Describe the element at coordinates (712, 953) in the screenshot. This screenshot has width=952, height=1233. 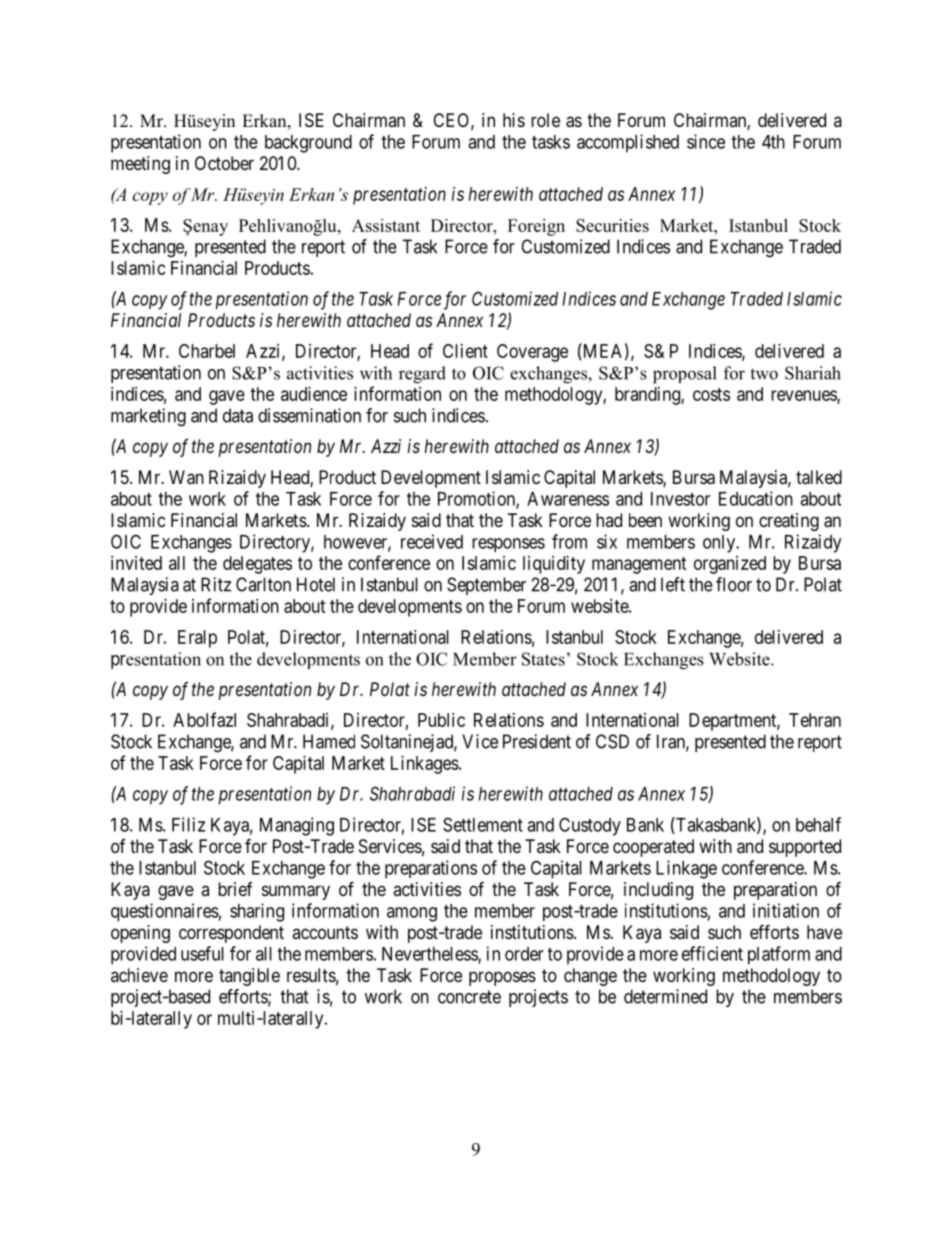
I see `efficient` at that location.
